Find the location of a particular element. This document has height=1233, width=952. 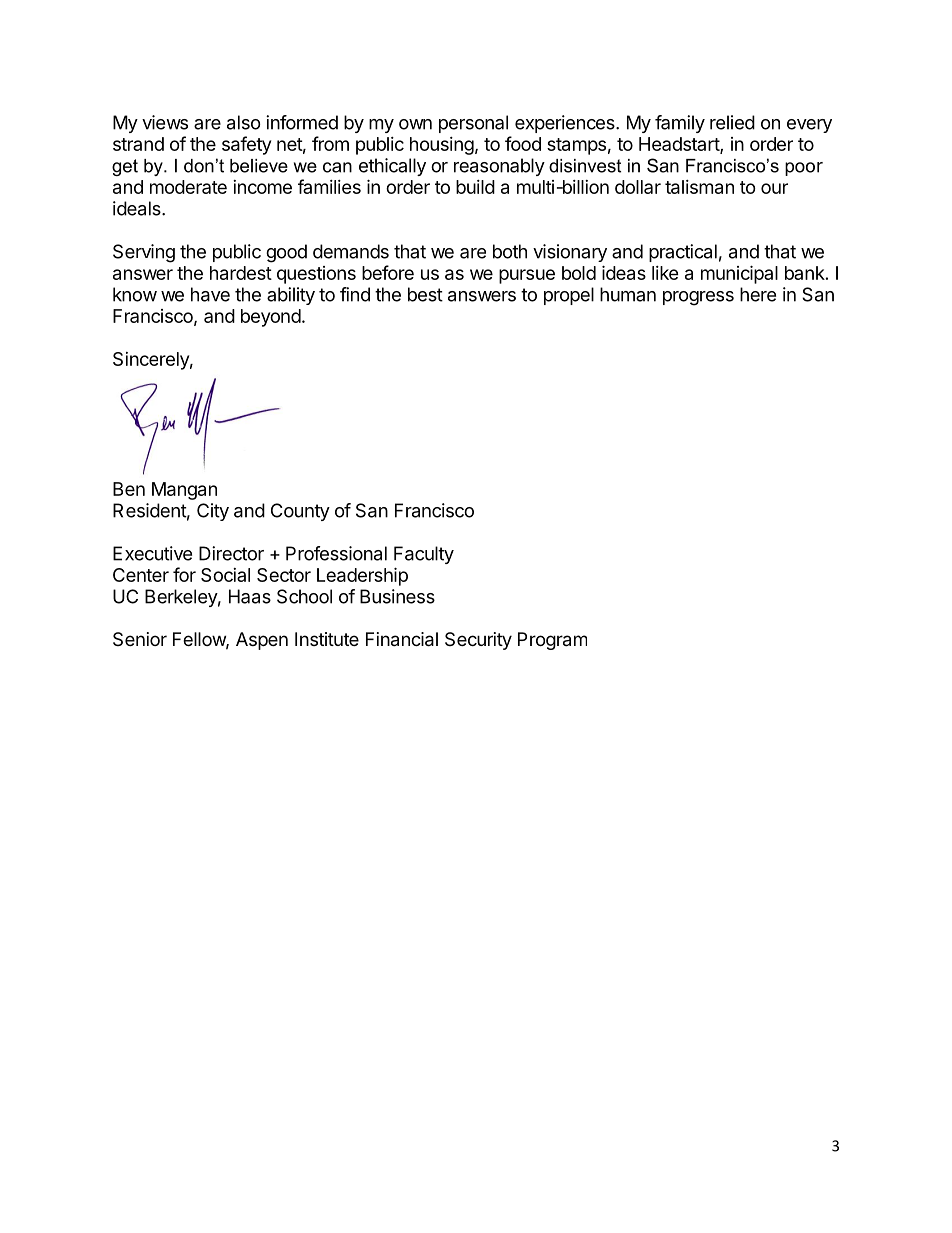

Security is located at coordinates (478, 641).
